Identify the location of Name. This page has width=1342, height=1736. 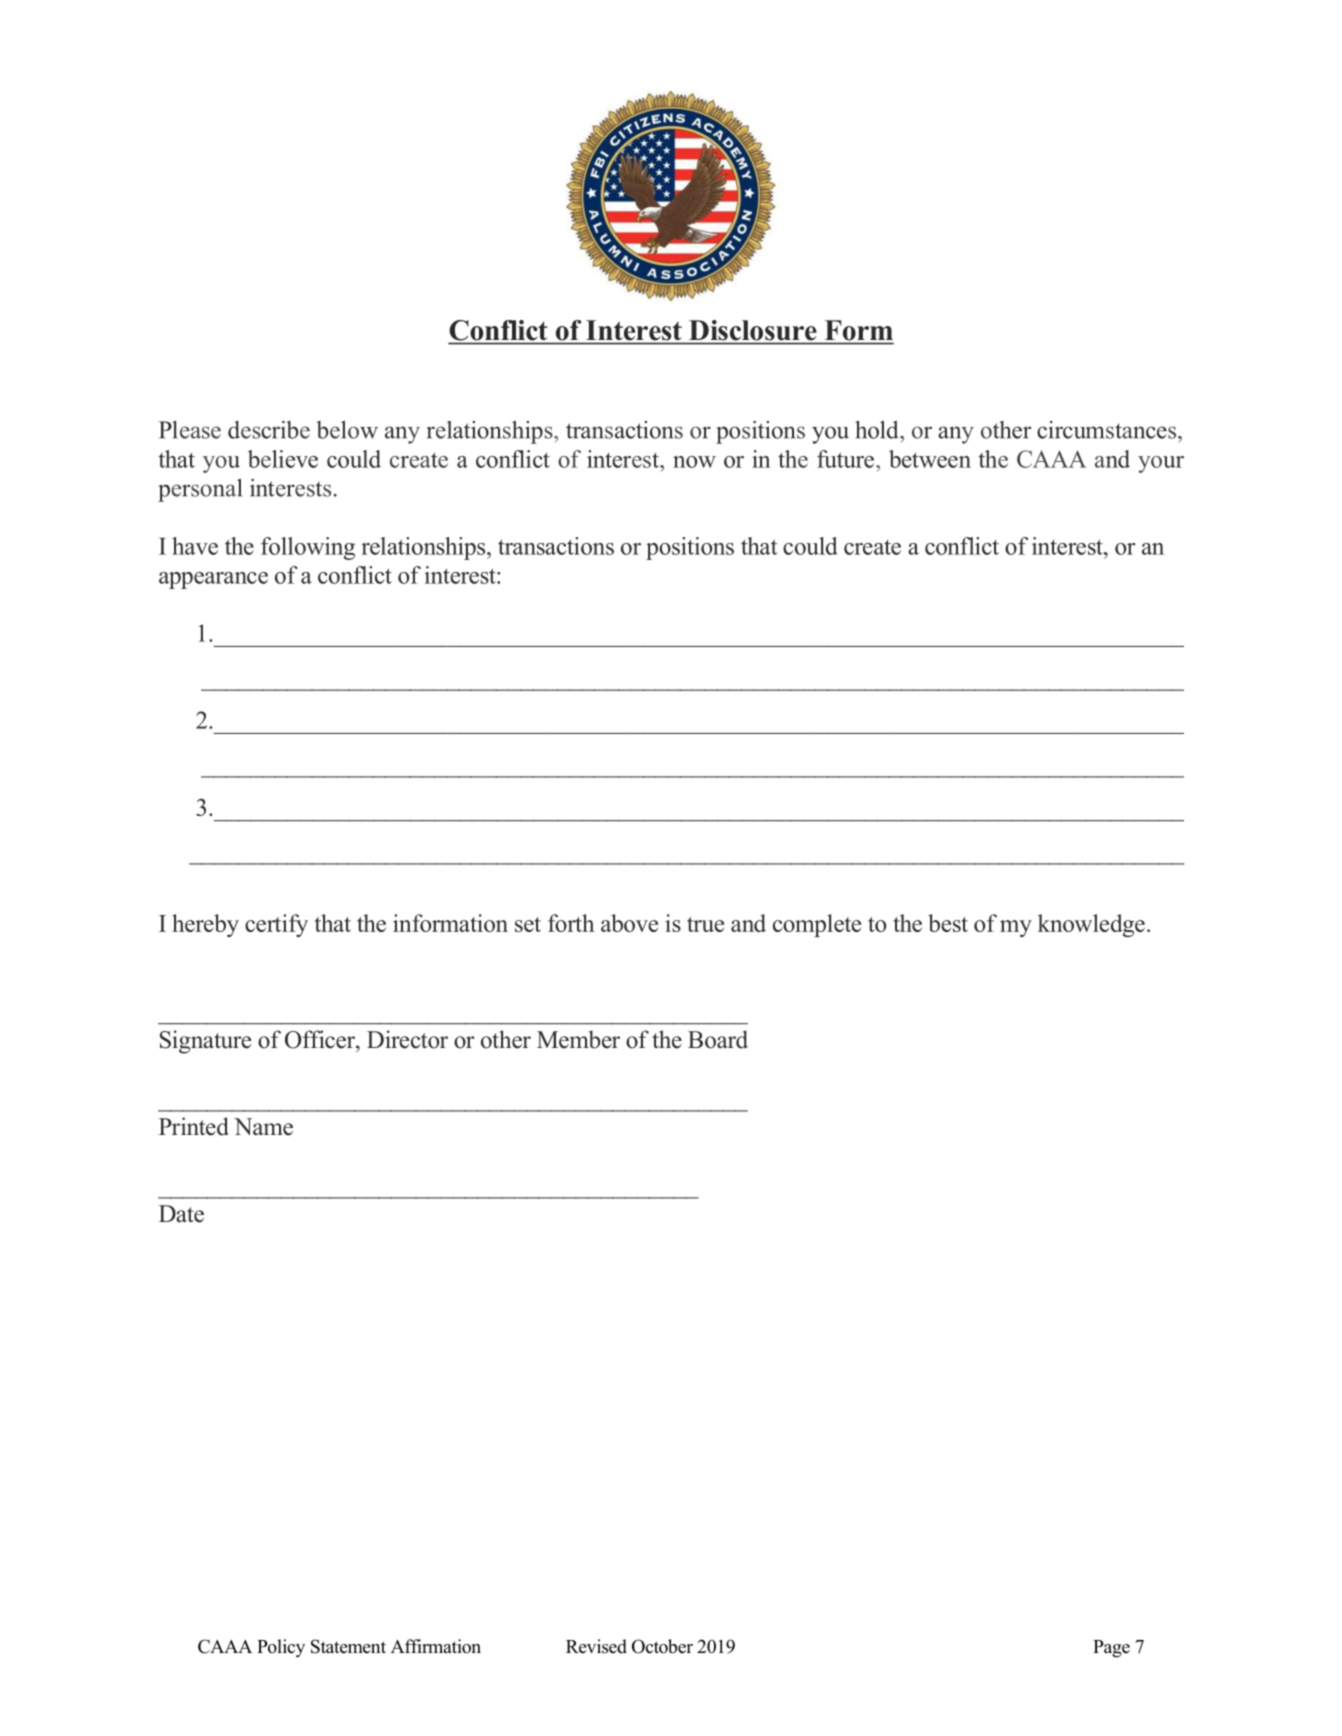
(263, 1127).
